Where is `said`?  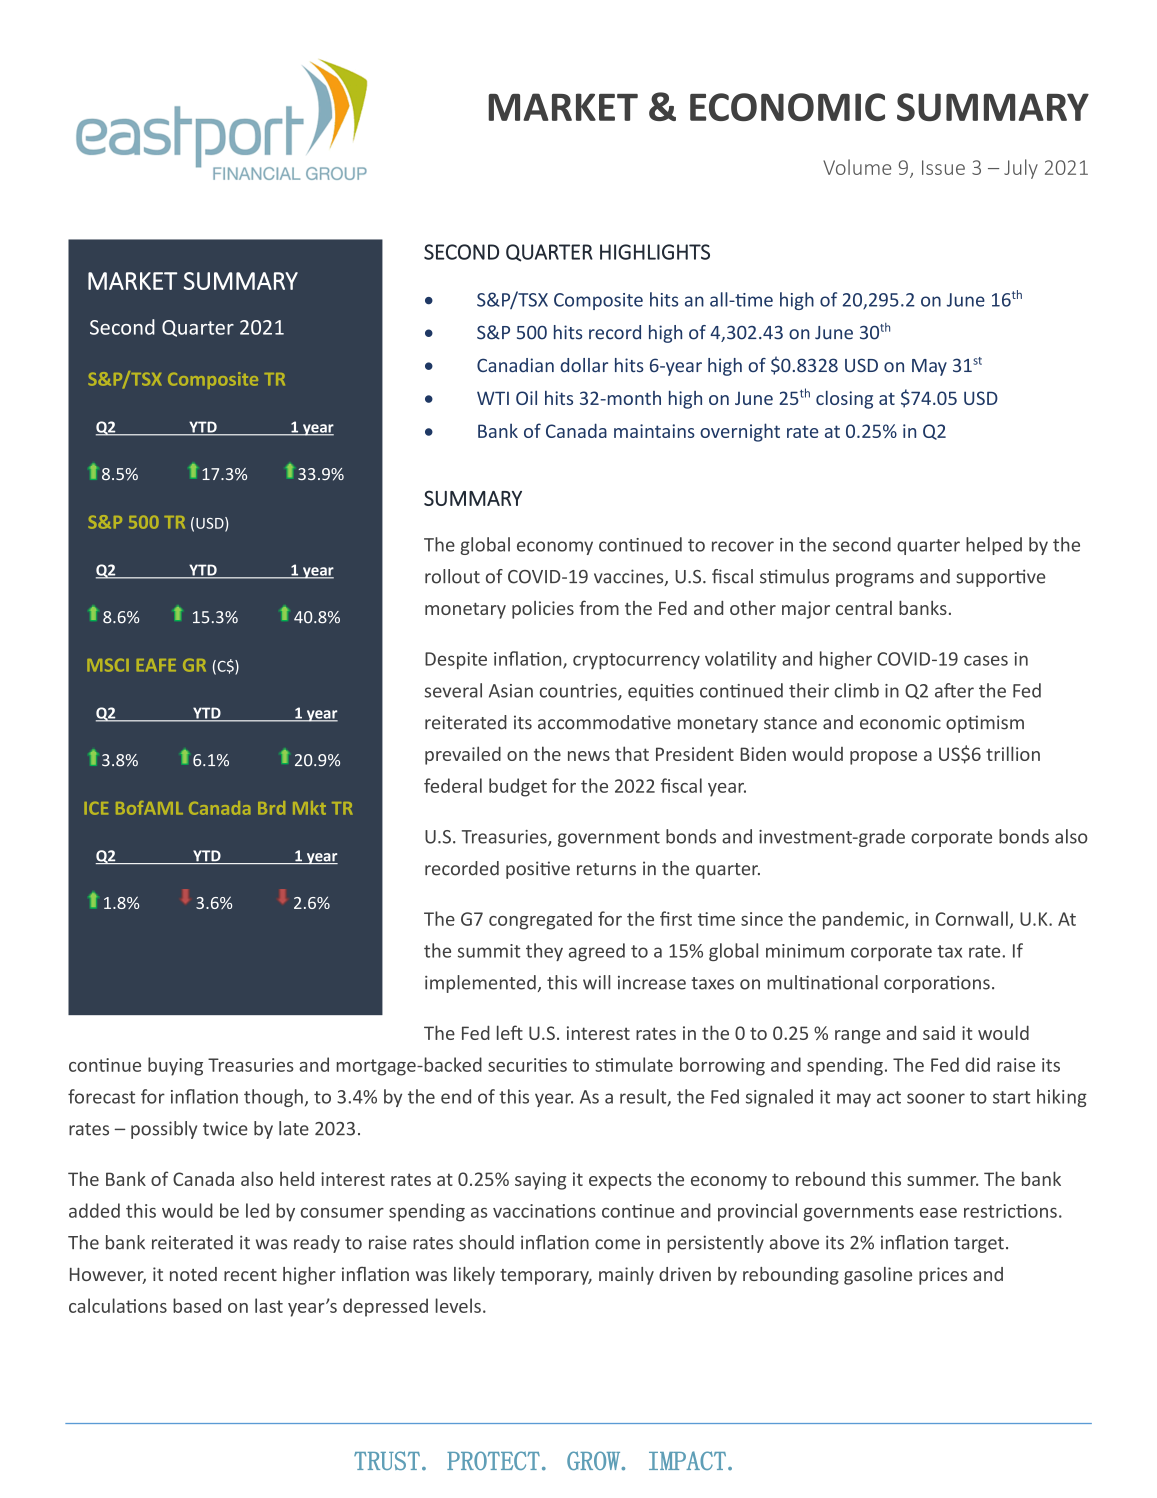 said is located at coordinates (939, 1033).
